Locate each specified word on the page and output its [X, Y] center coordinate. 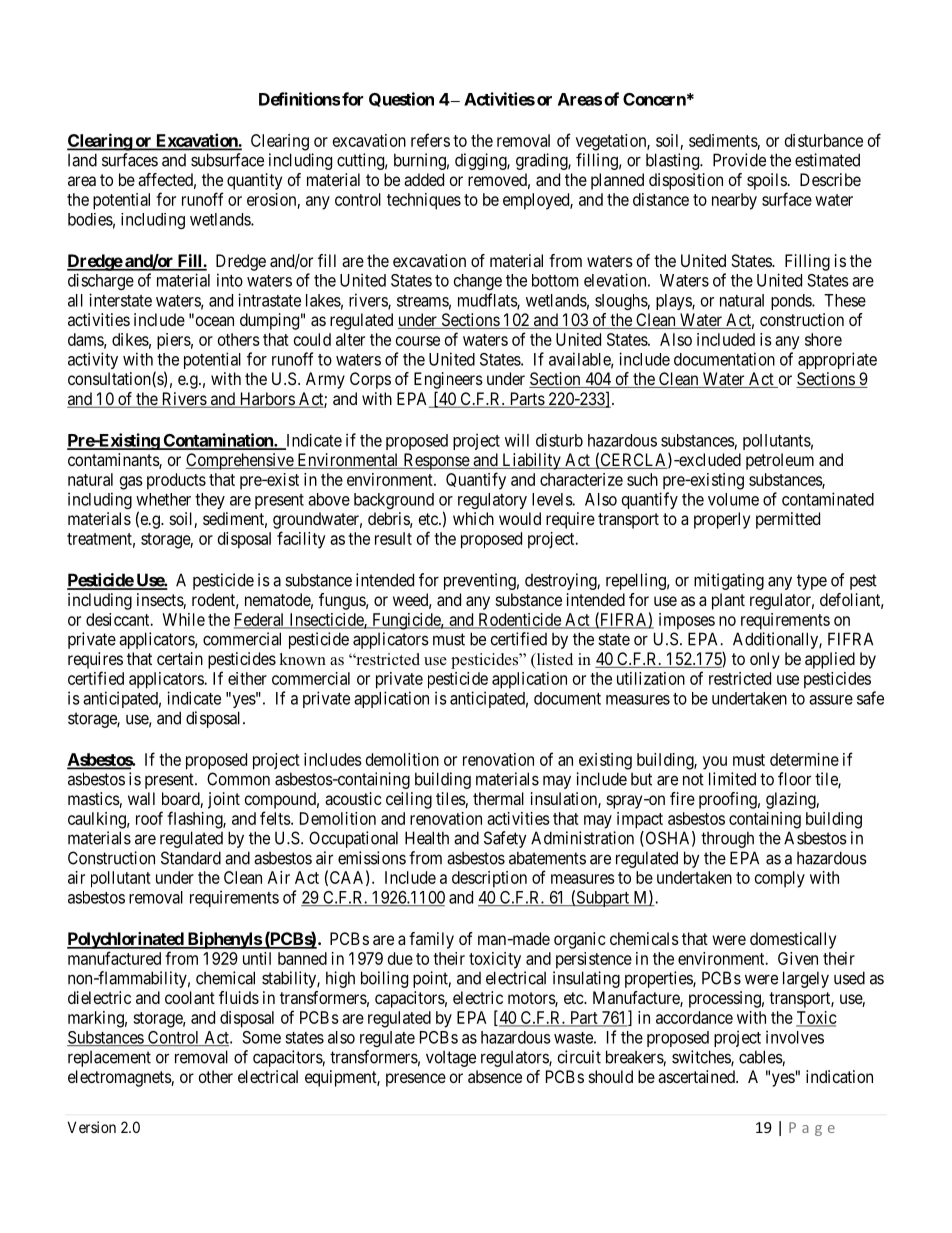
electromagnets [120, 1078]
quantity [254, 181]
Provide [739, 160]
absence [495, 1076]
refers [430, 140]
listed [553, 660]
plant [728, 601]
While [183, 619]
